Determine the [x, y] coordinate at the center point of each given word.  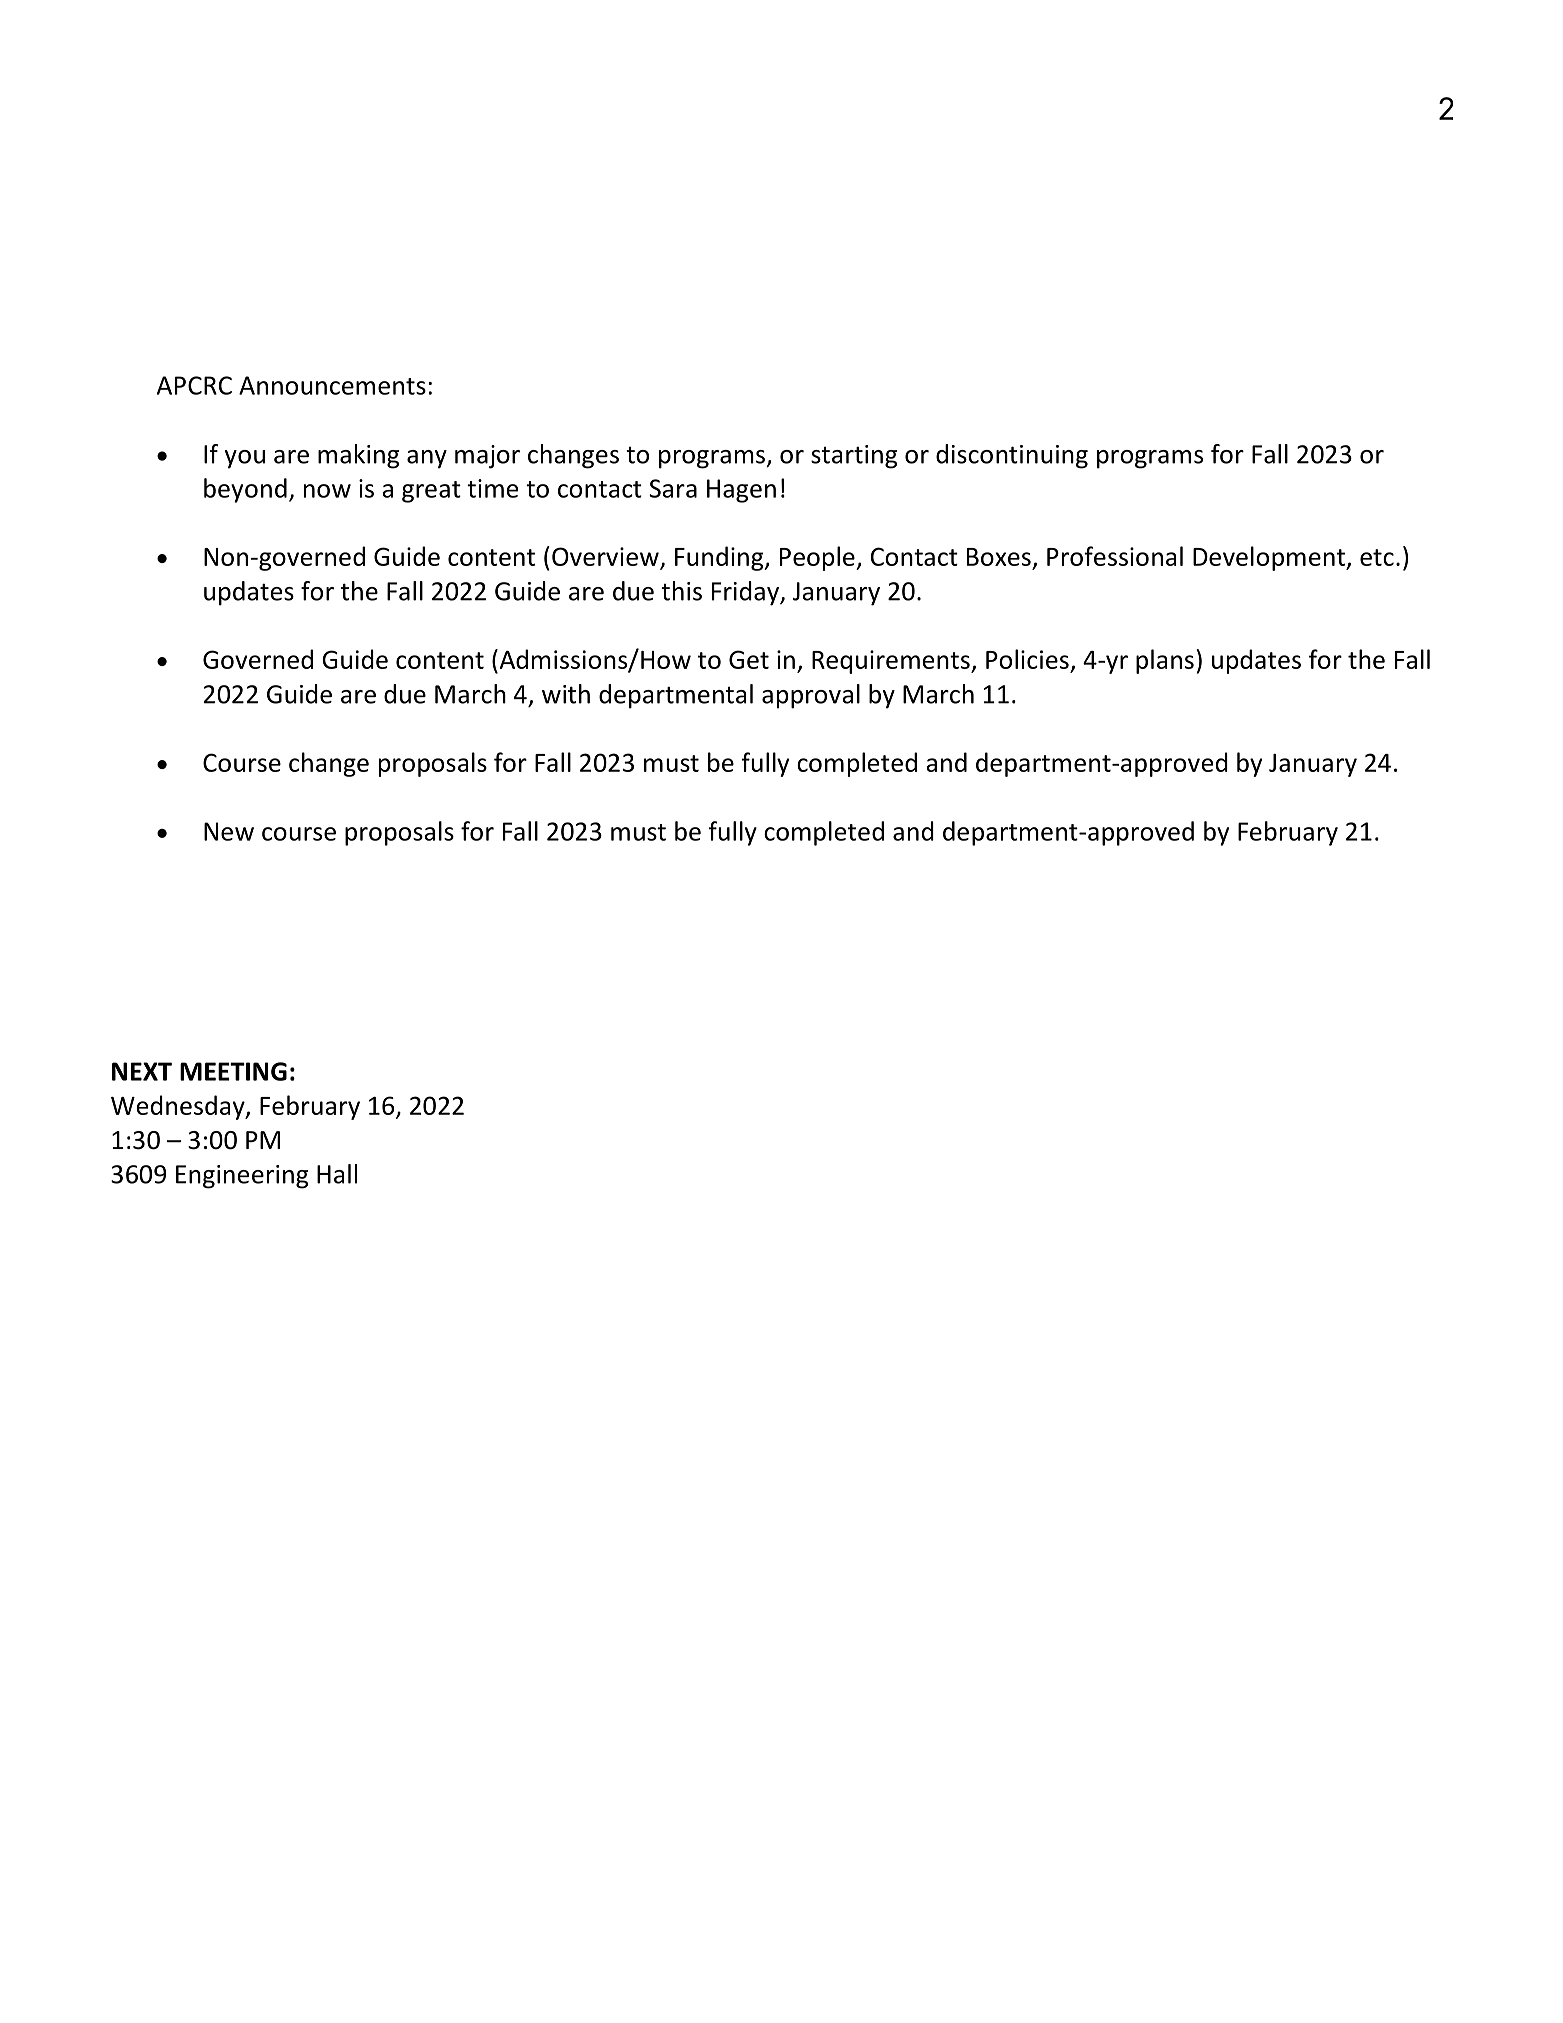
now [327, 491]
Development [1270, 558]
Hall [337, 1174]
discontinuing [1012, 456]
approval [811, 696]
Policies [1028, 660]
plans [1165, 661]
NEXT [142, 1071]
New [229, 831]
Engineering [242, 1177]
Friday [746, 593]
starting [854, 457]
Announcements [332, 385]
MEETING [233, 1071]
